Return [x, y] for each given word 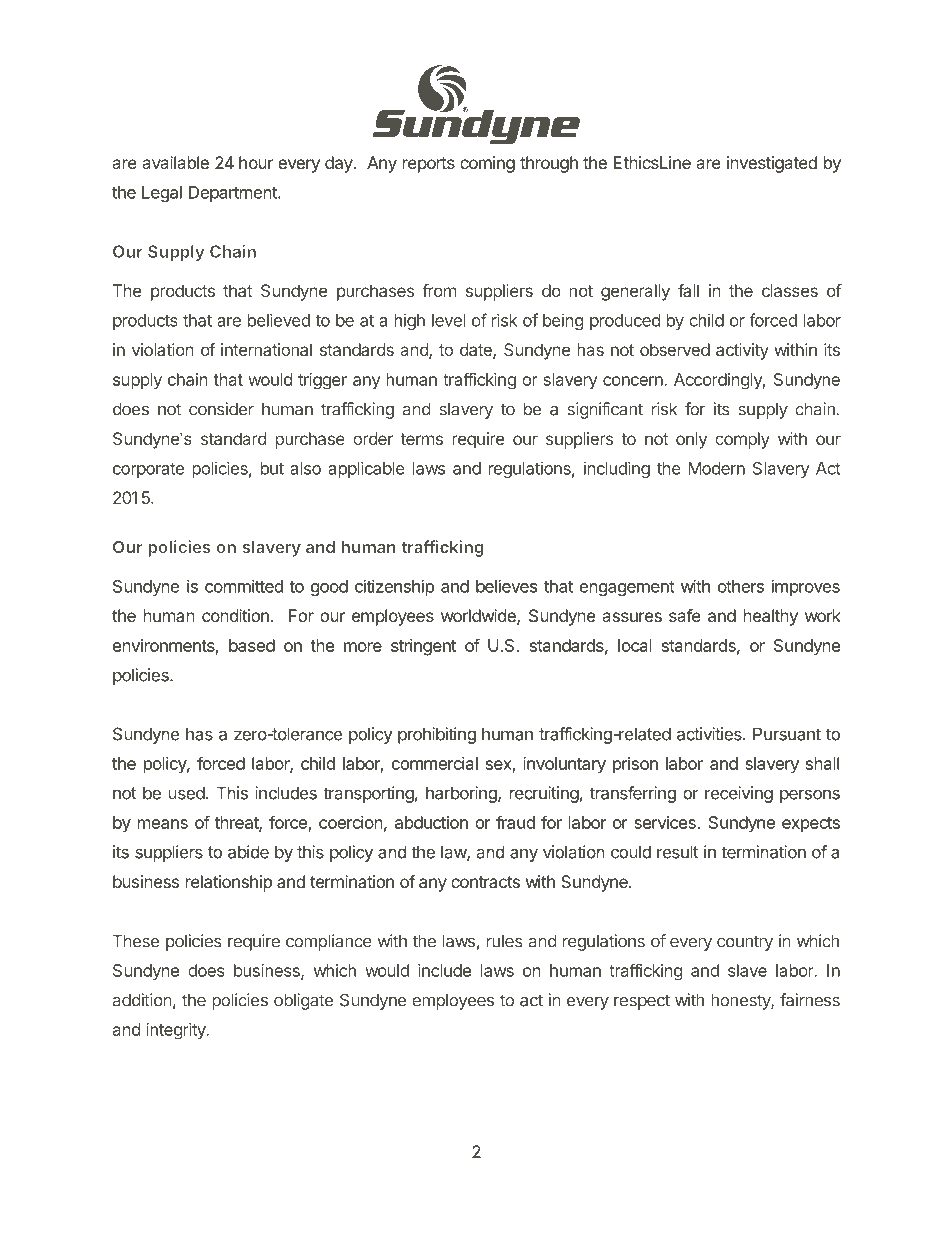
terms [421, 439]
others [741, 586]
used [187, 793]
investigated [772, 164]
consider [221, 409]
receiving [739, 794]
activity [742, 351]
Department [234, 194]
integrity [177, 1031]
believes [506, 586]
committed [244, 586]
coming [487, 164]
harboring [462, 794]
